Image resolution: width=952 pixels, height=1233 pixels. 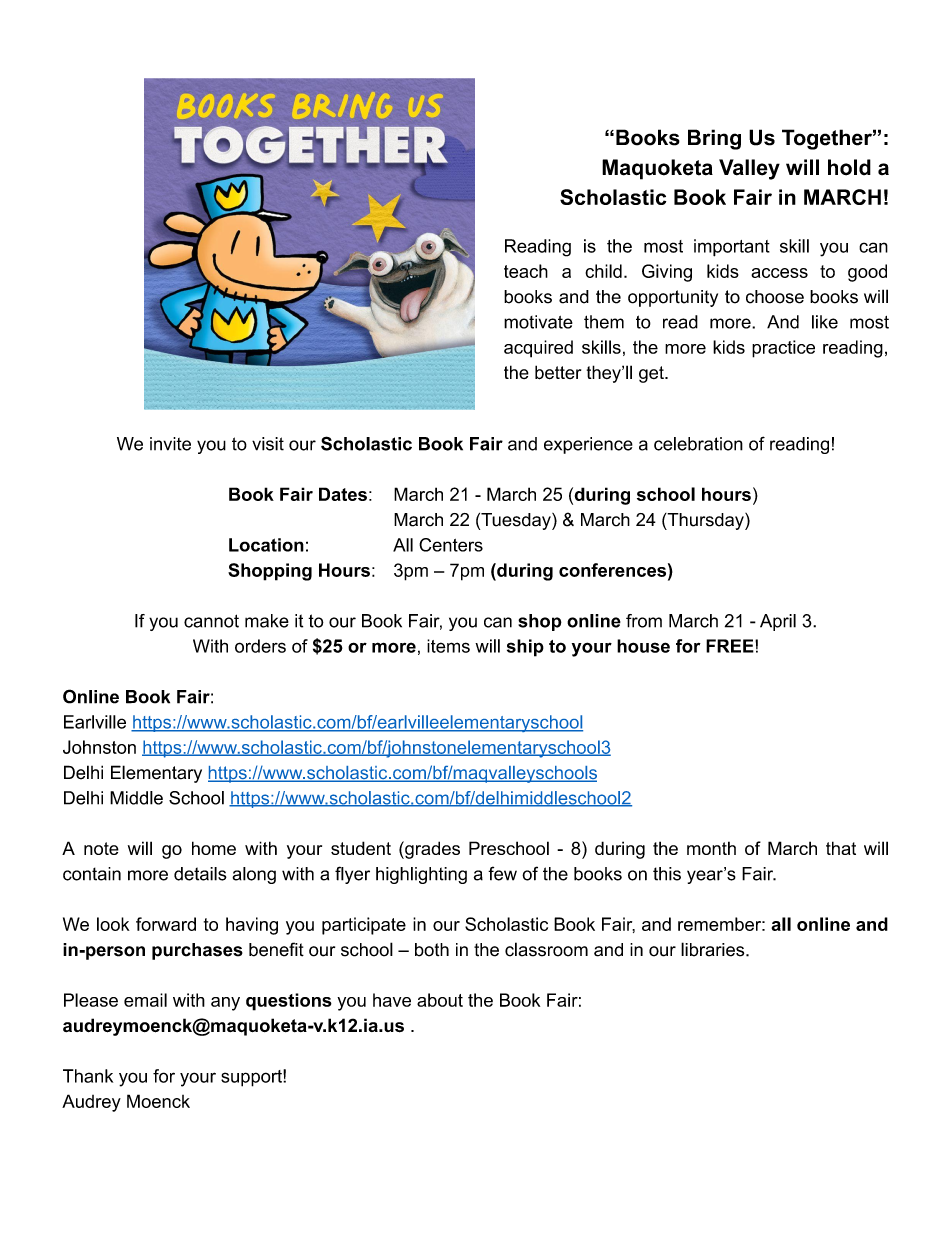 What do you see at coordinates (211, 621) in the image?
I see `cannot` at bounding box center [211, 621].
